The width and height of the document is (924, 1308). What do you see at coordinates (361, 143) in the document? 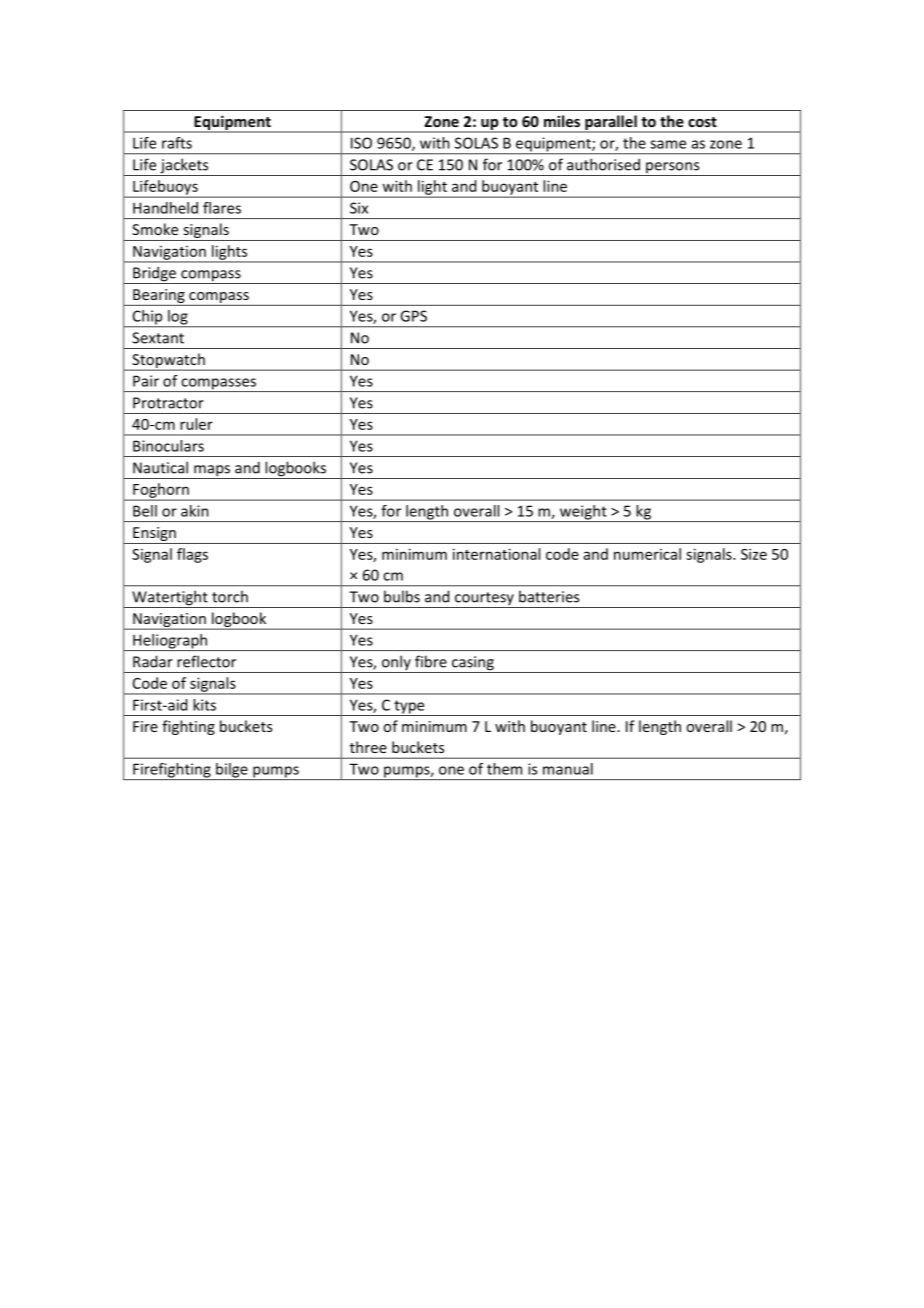
I see `ISO` at bounding box center [361, 143].
